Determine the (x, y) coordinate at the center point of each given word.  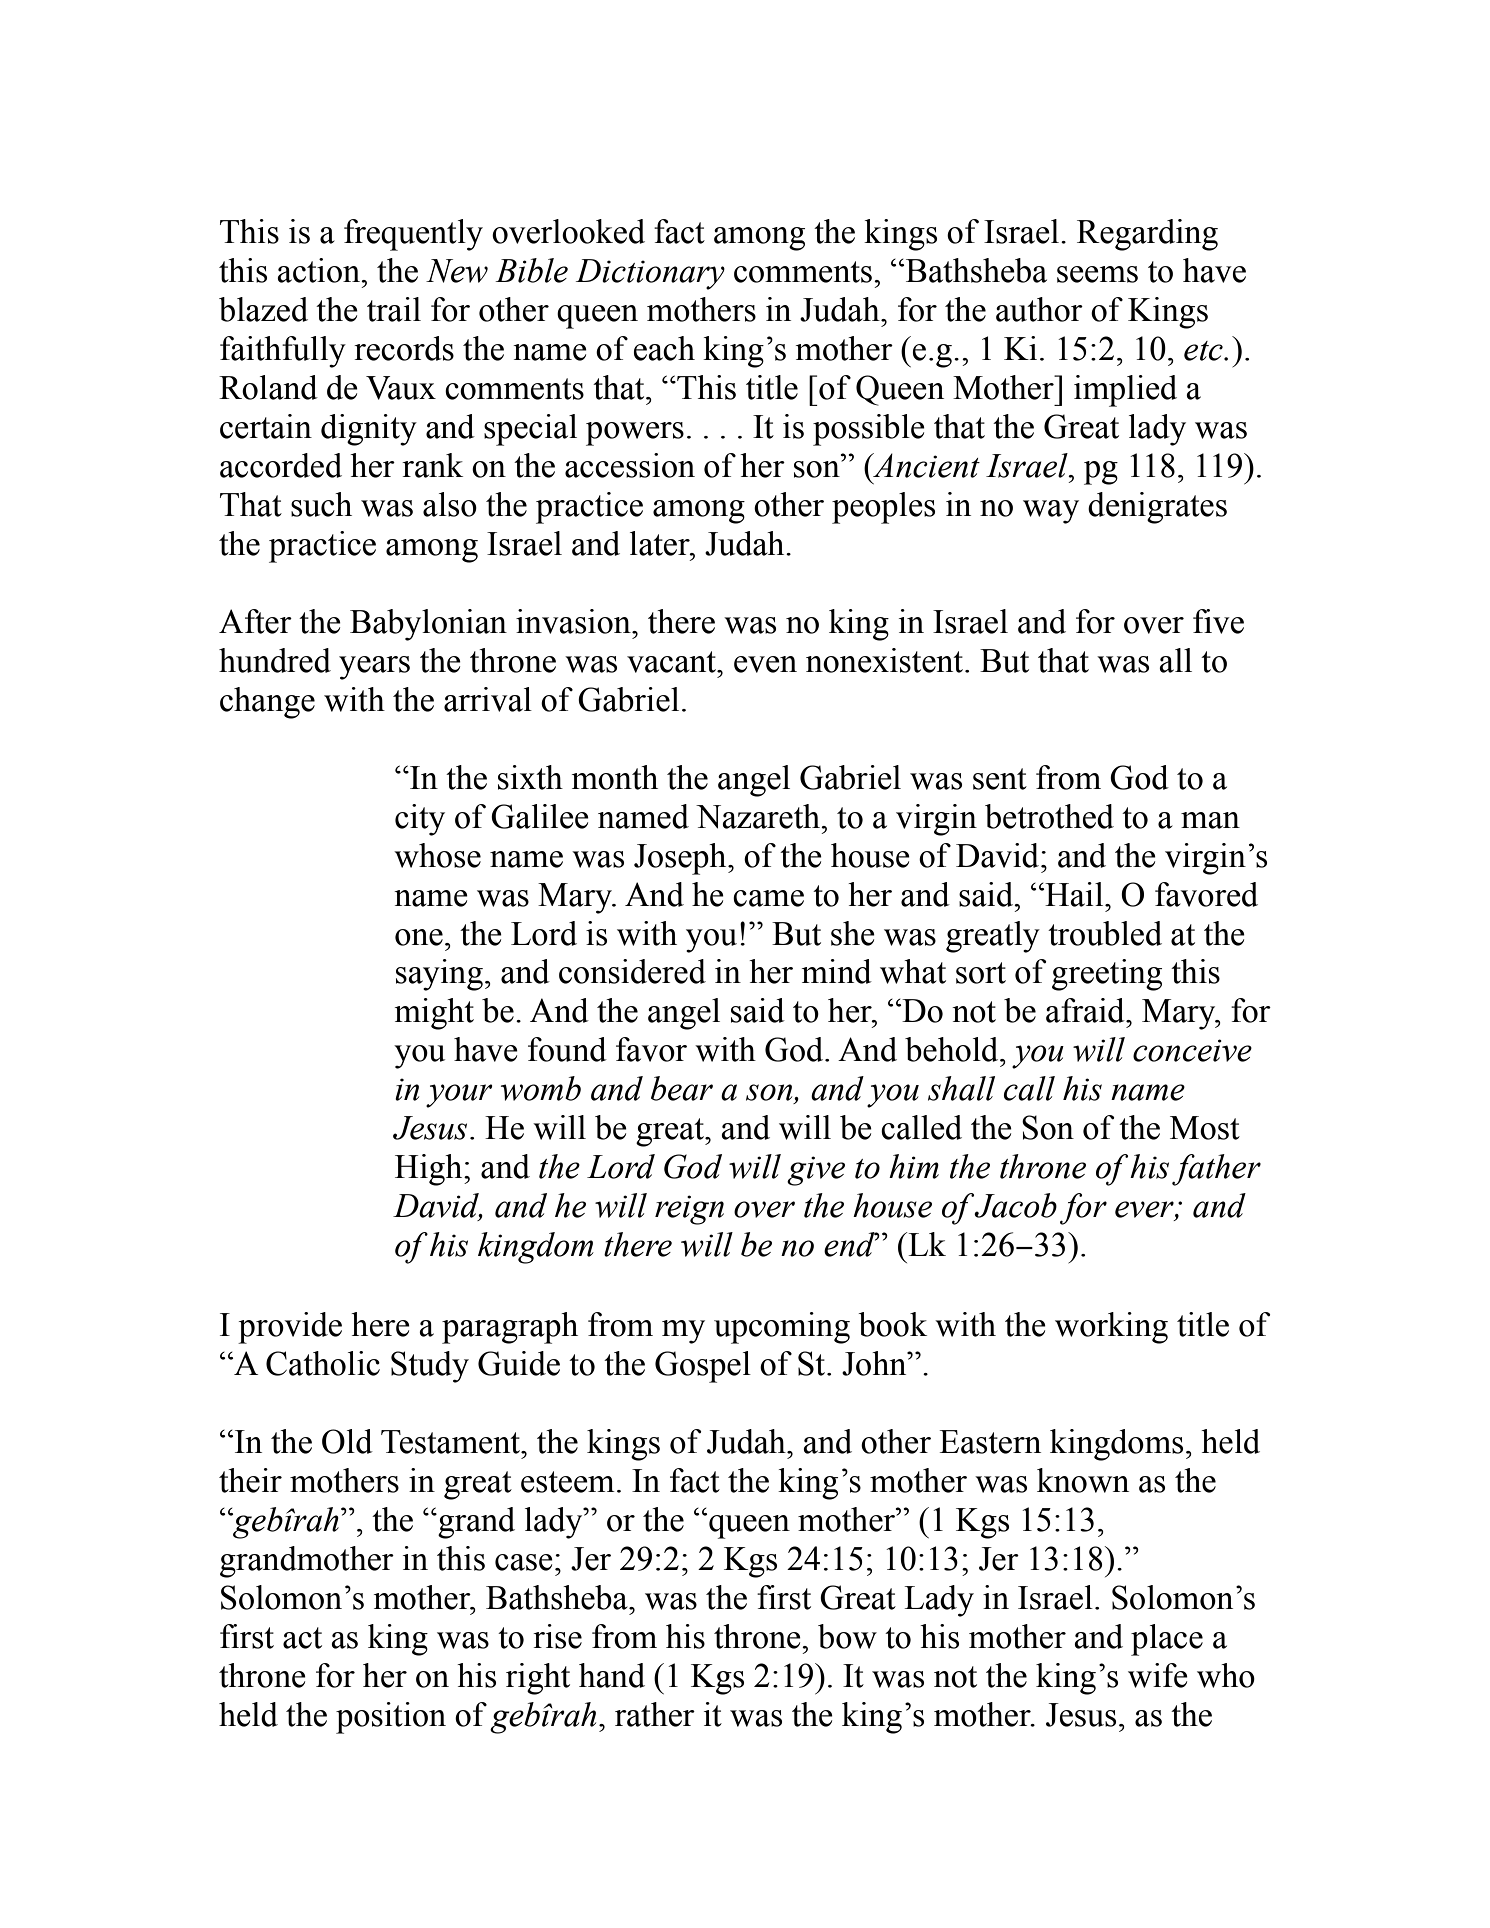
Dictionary (650, 274)
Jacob (1015, 1205)
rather (655, 1714)
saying (439, 975)
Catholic (323, 1363)
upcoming (782, 1328)
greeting (1107, 975)
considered (632, 971)
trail (394, 309)
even (765, 664)
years (374, 668)
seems (1097, 274)
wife (1158, 1675)
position (391, 1718)
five (1218, 621)
